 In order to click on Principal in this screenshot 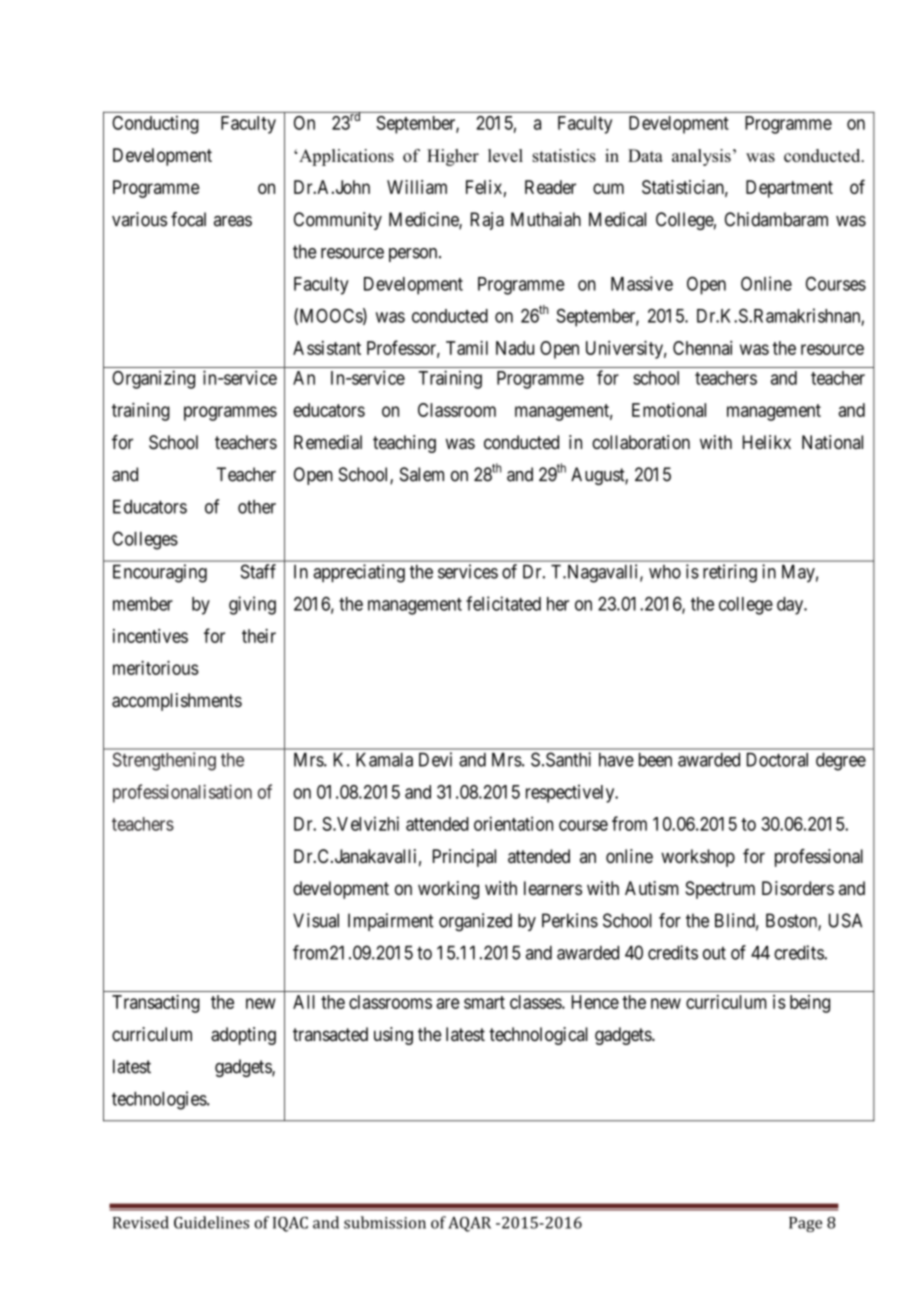, I will do `click(464, 858)`.
